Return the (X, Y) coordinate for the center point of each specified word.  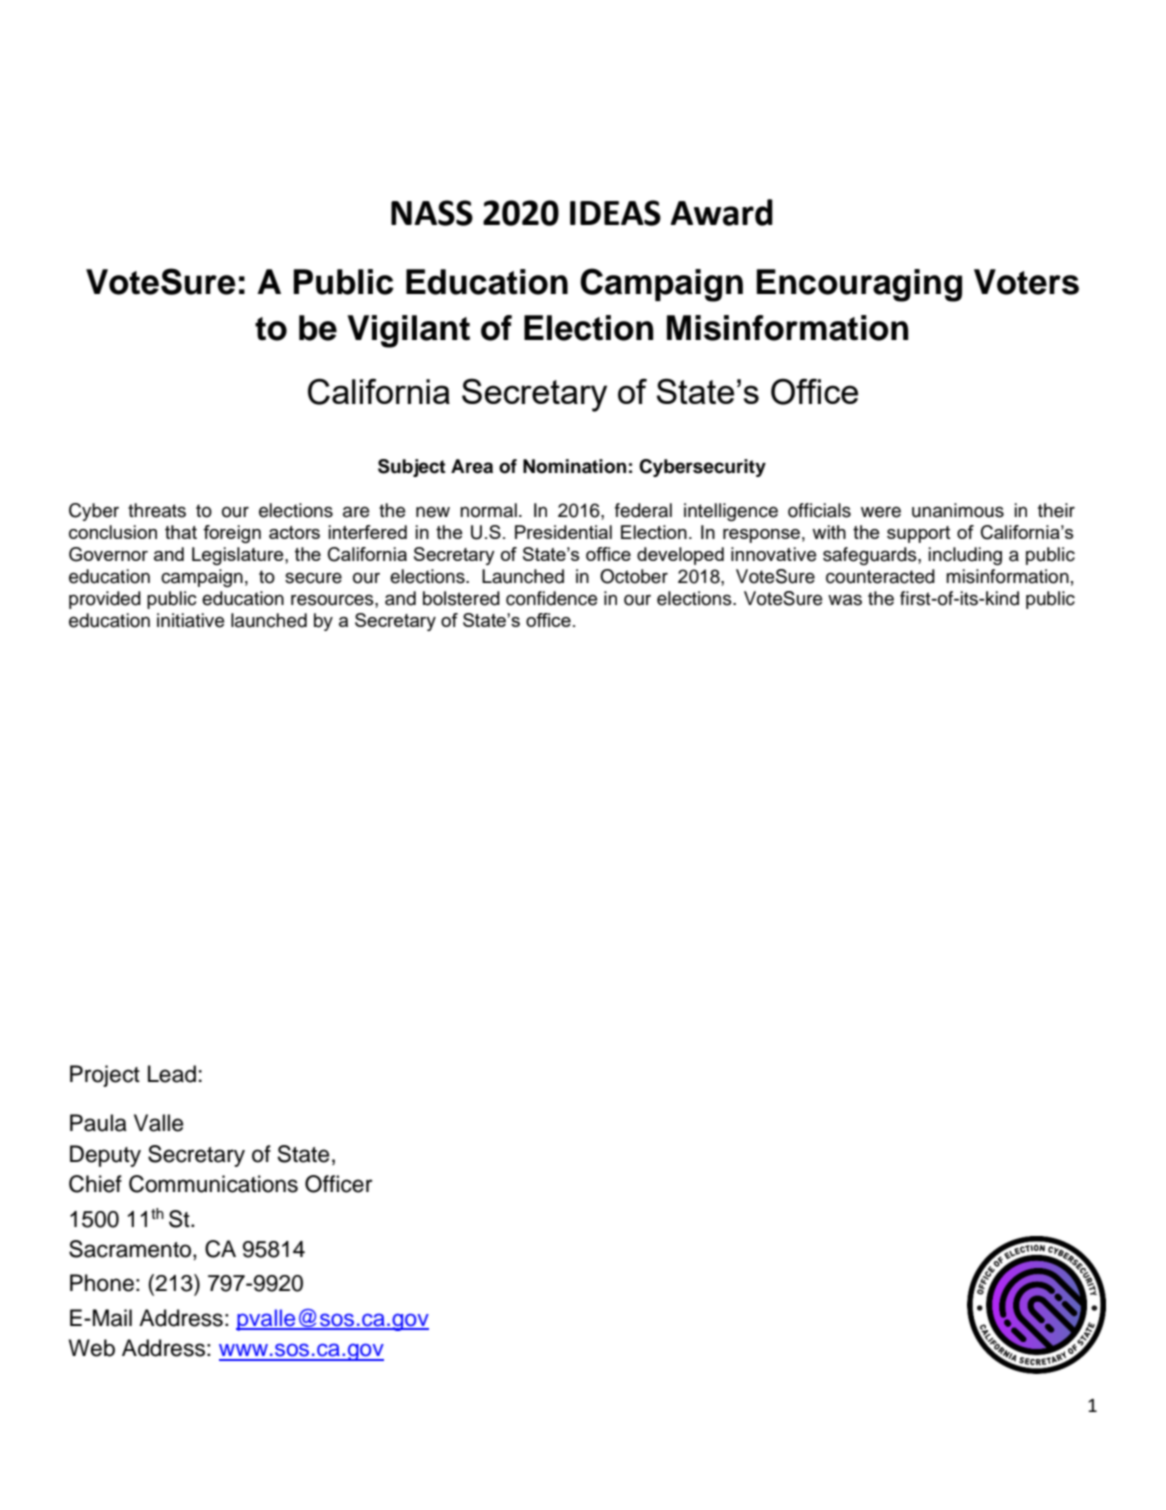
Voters (1026, 282)
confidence (551, 598)
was (845, 600)
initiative (190, 620)
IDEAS (615, 213)
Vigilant (408, 331)
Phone (102, 1283)
